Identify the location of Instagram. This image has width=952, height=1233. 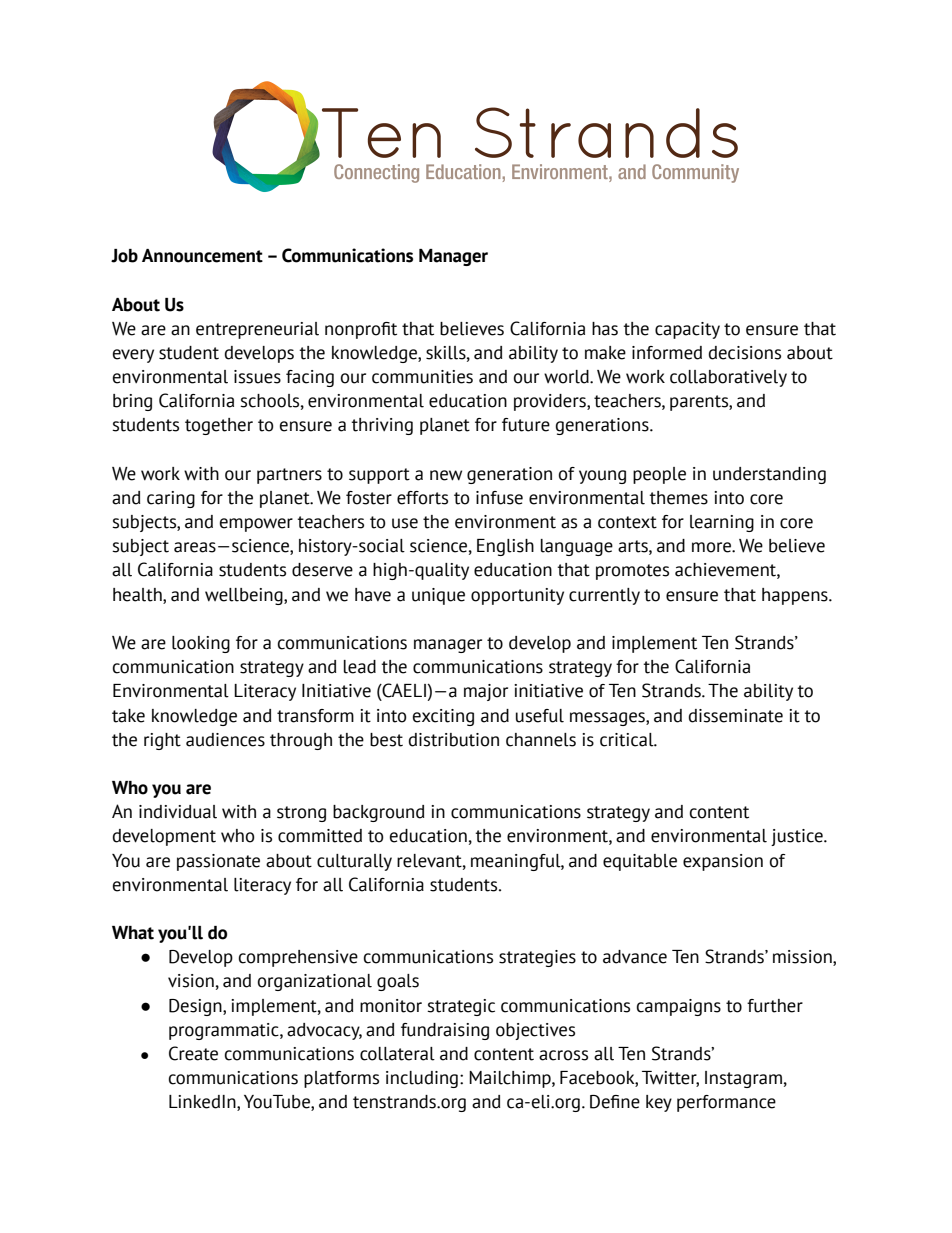
(743, 1079).
